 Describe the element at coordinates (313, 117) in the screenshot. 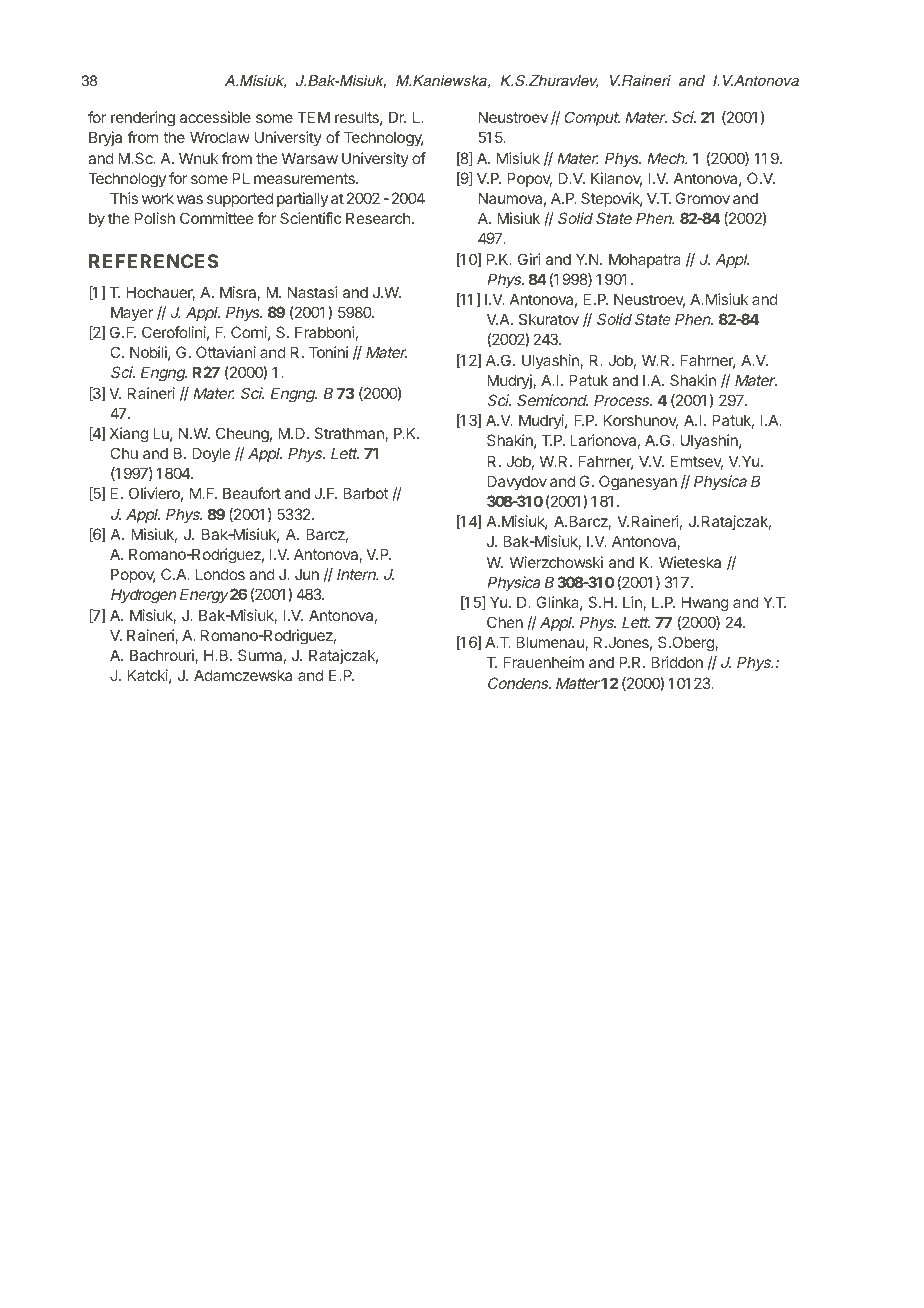

I see `TEM` at that location.
